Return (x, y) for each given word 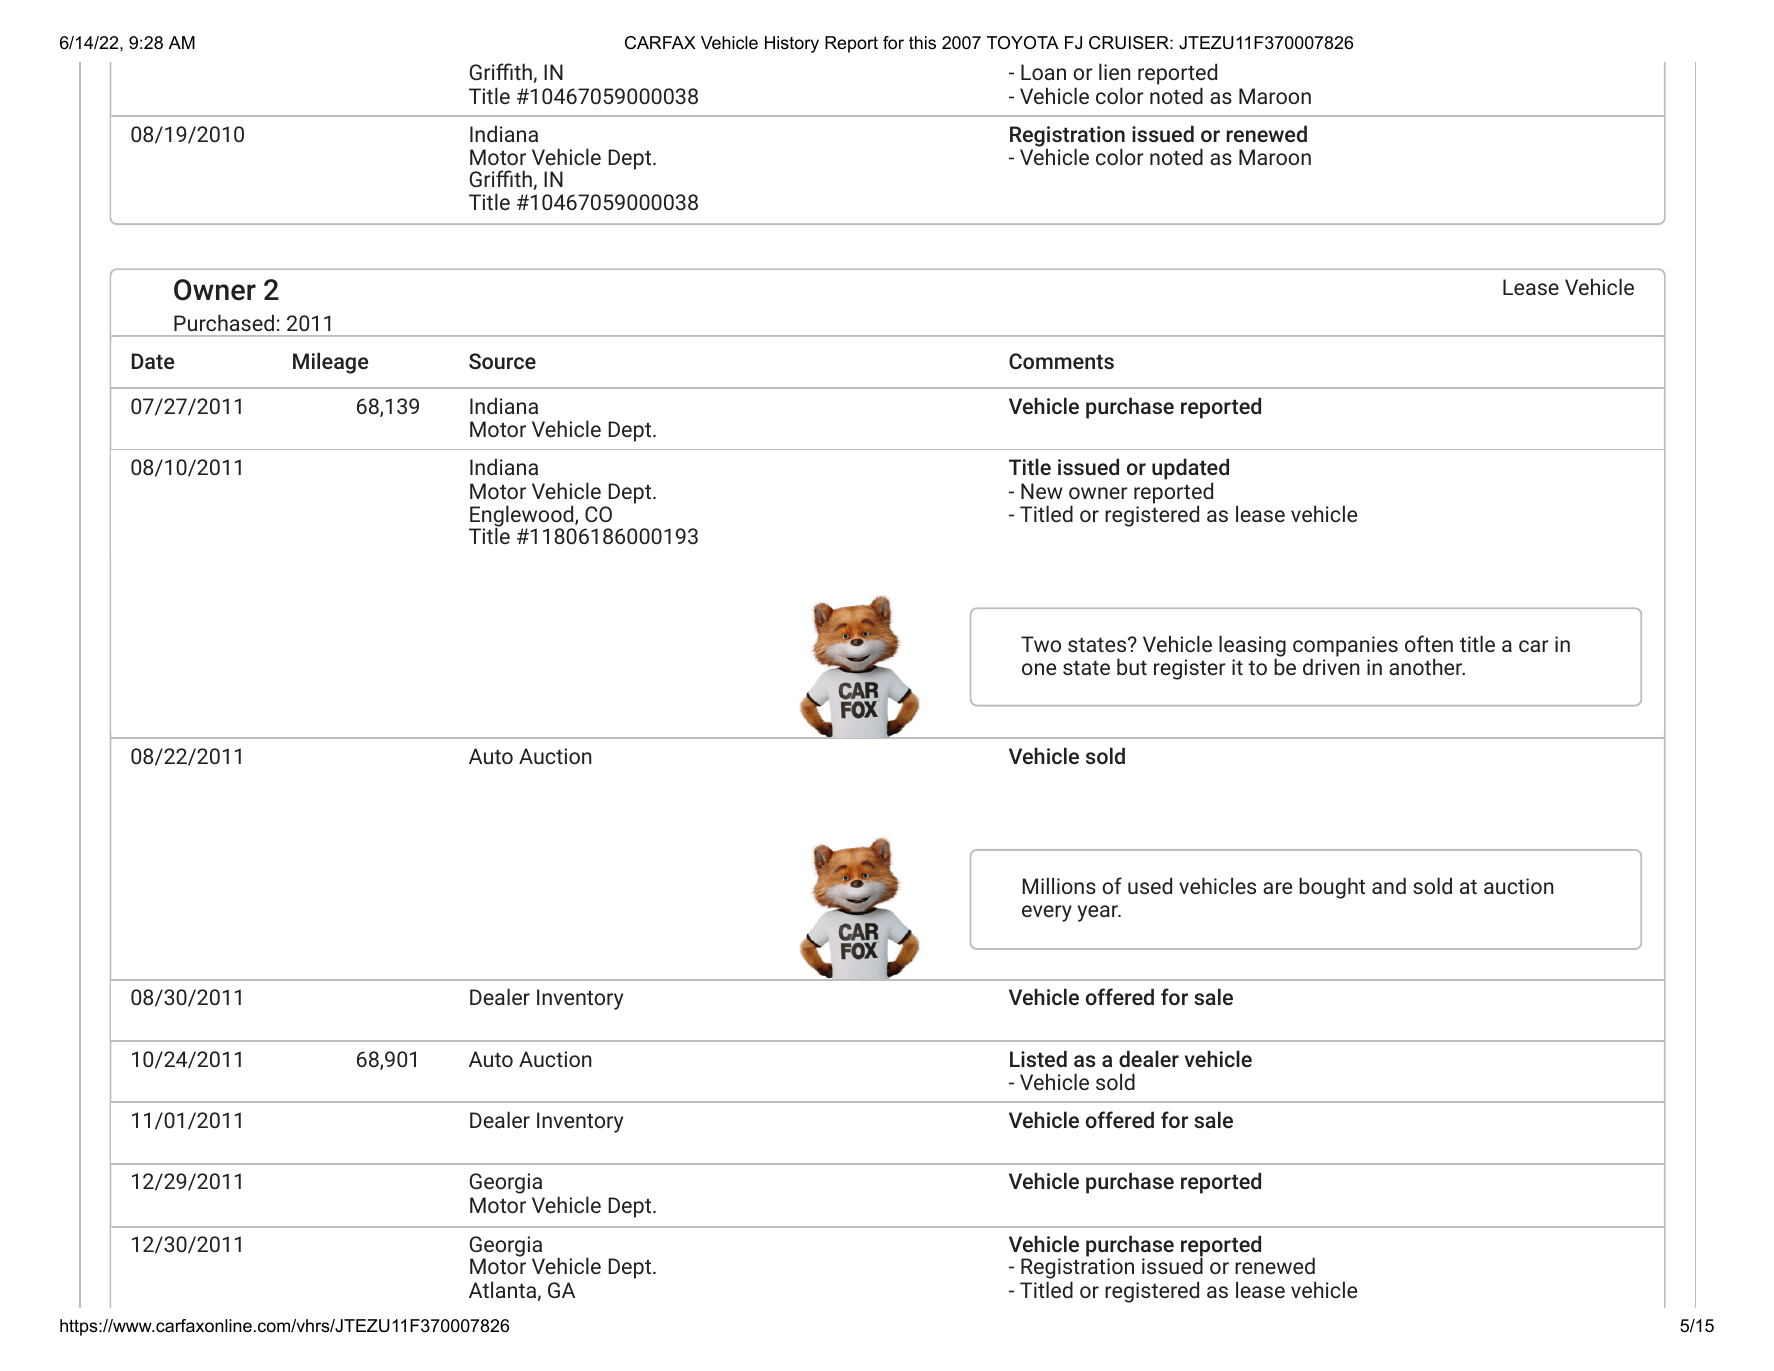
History (792, 44)
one (1039, 669)
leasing (1252, 647)
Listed (1038, 1058)
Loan (1043, 72)
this (922, 43)
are (1277, 888)
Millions (1059, 885)
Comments (1061, 361)
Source (502, 361)
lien (1115, 71)
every (1047, 913)
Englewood (522, 517)
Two (1041, 644)
